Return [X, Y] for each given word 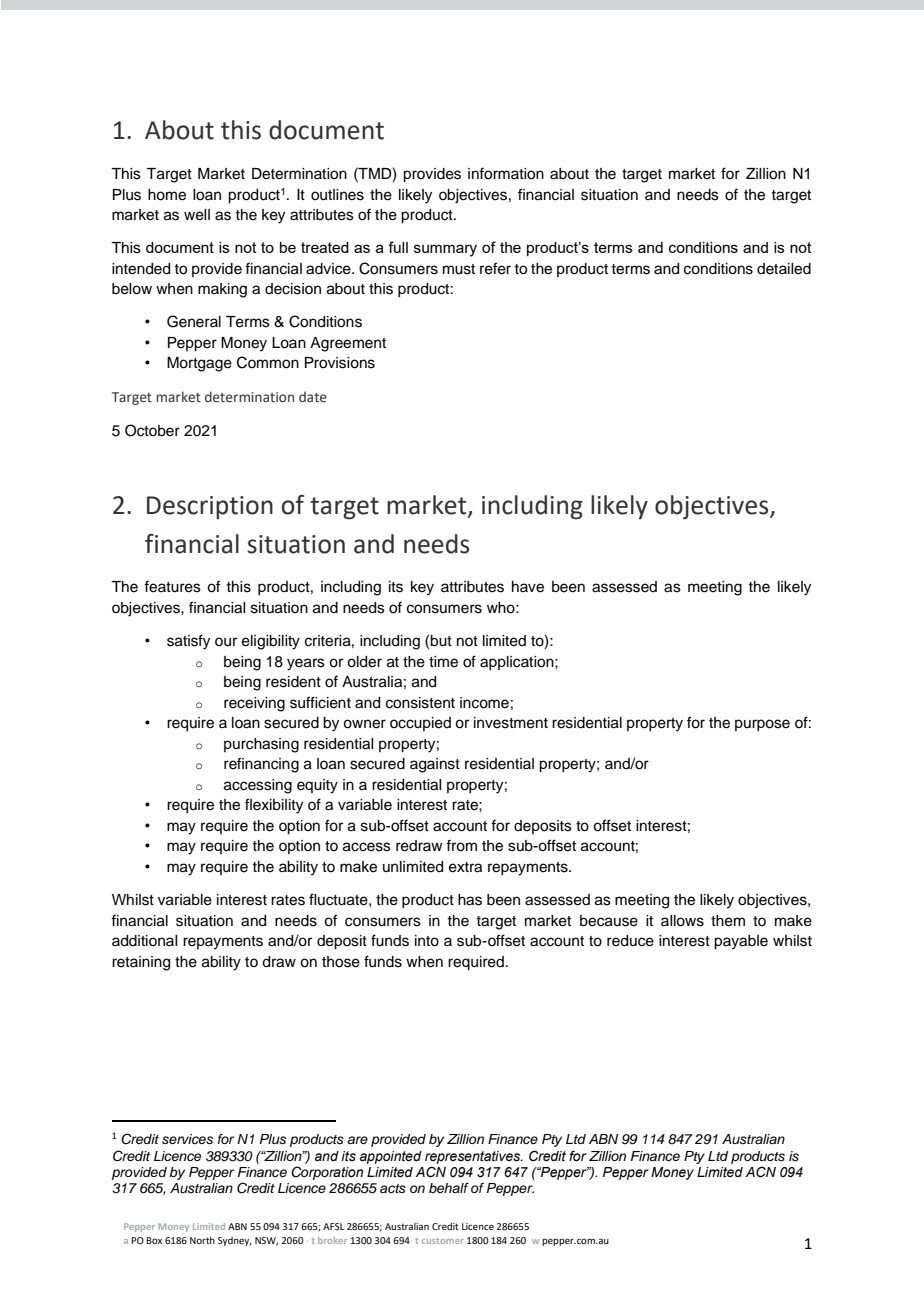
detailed [784, 269]
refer [495, 268]
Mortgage [199, 364]
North [202, 1240]
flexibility [274, 806]
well [197, 215]
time [443, 662]
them [728, 921]
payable [741, 942]
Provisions [340, 363]
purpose [762, 725]
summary [445, 250]
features [172, 586]
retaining [141, 963]
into [427, 941]
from [461, 845]
